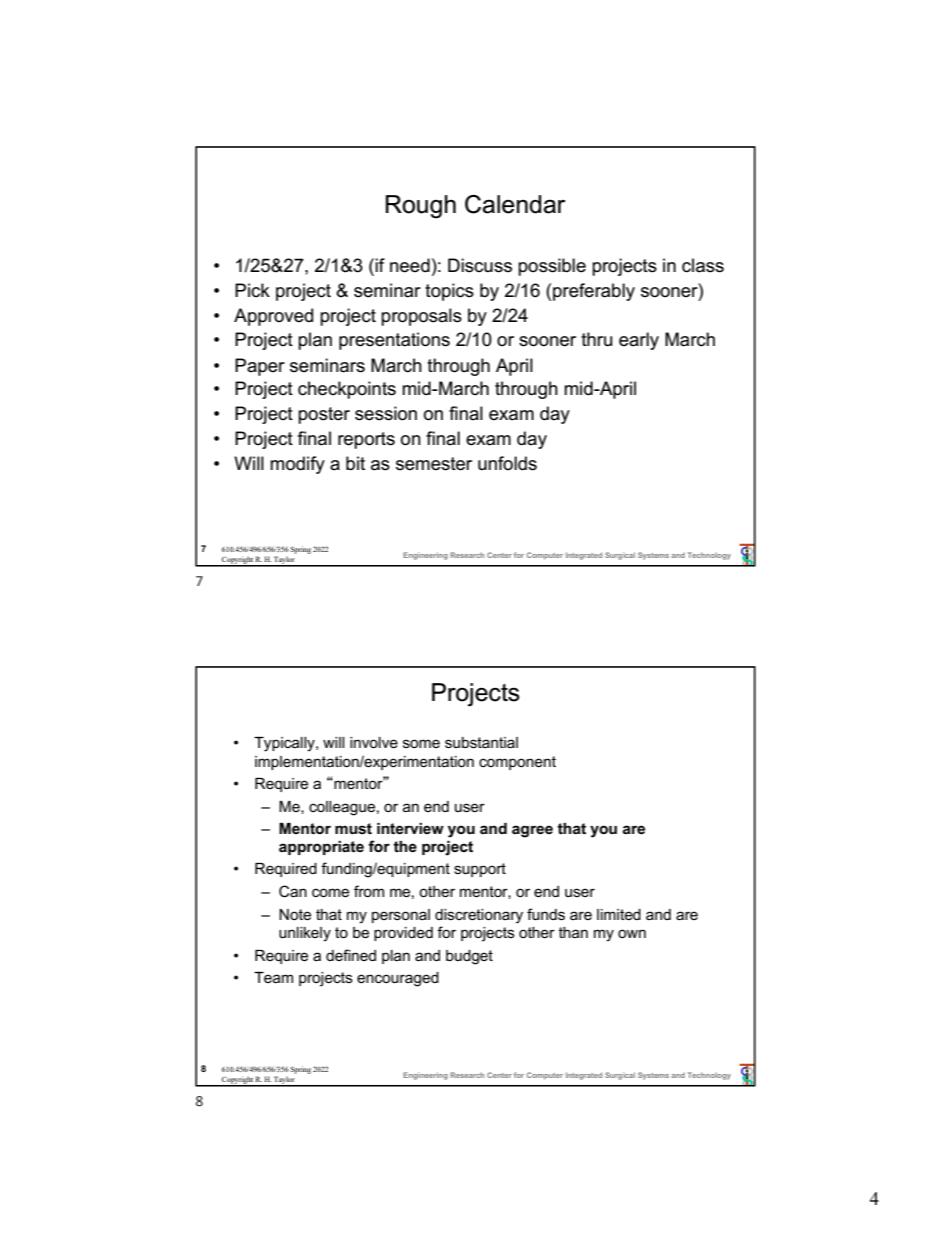 This document has height=1233, width=952. I want to click on Typically, so click(285, 744).
